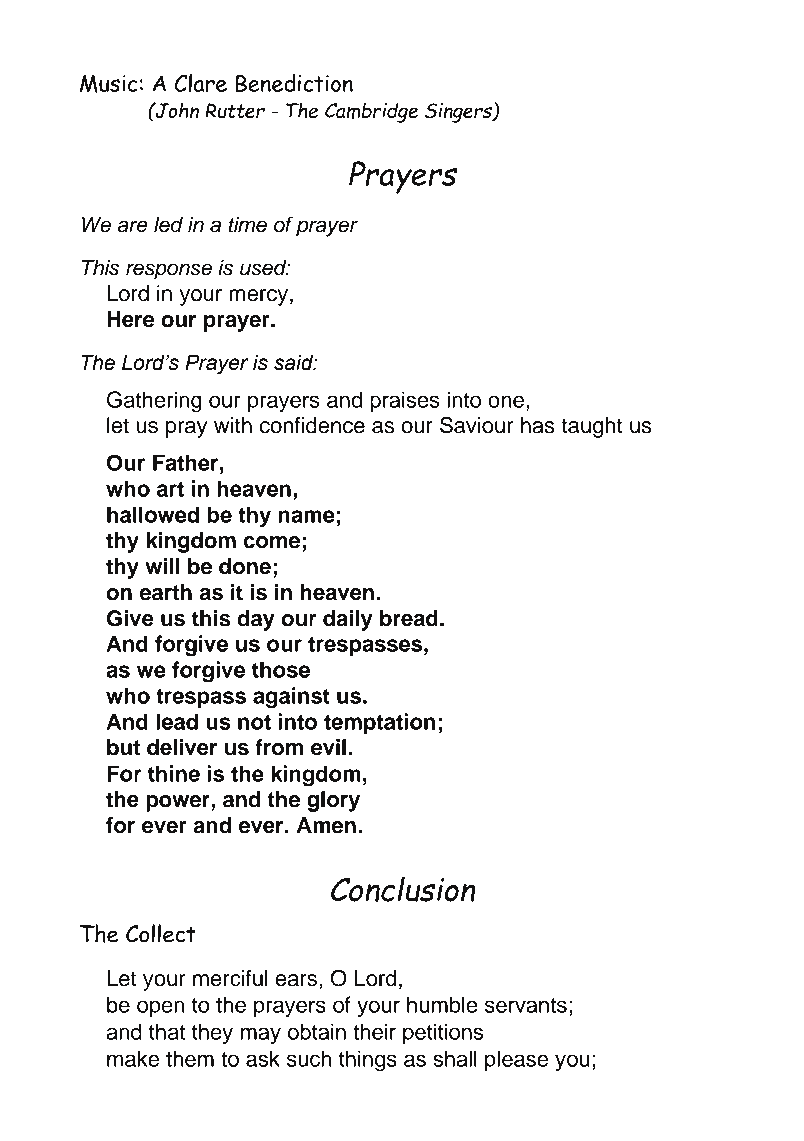 Image resolution: width=804 pixels, height=1141 pixels. What do you see at coordinates (409, 618) in the screenshot?
I see `bread` at bounding box center [409, 618].
